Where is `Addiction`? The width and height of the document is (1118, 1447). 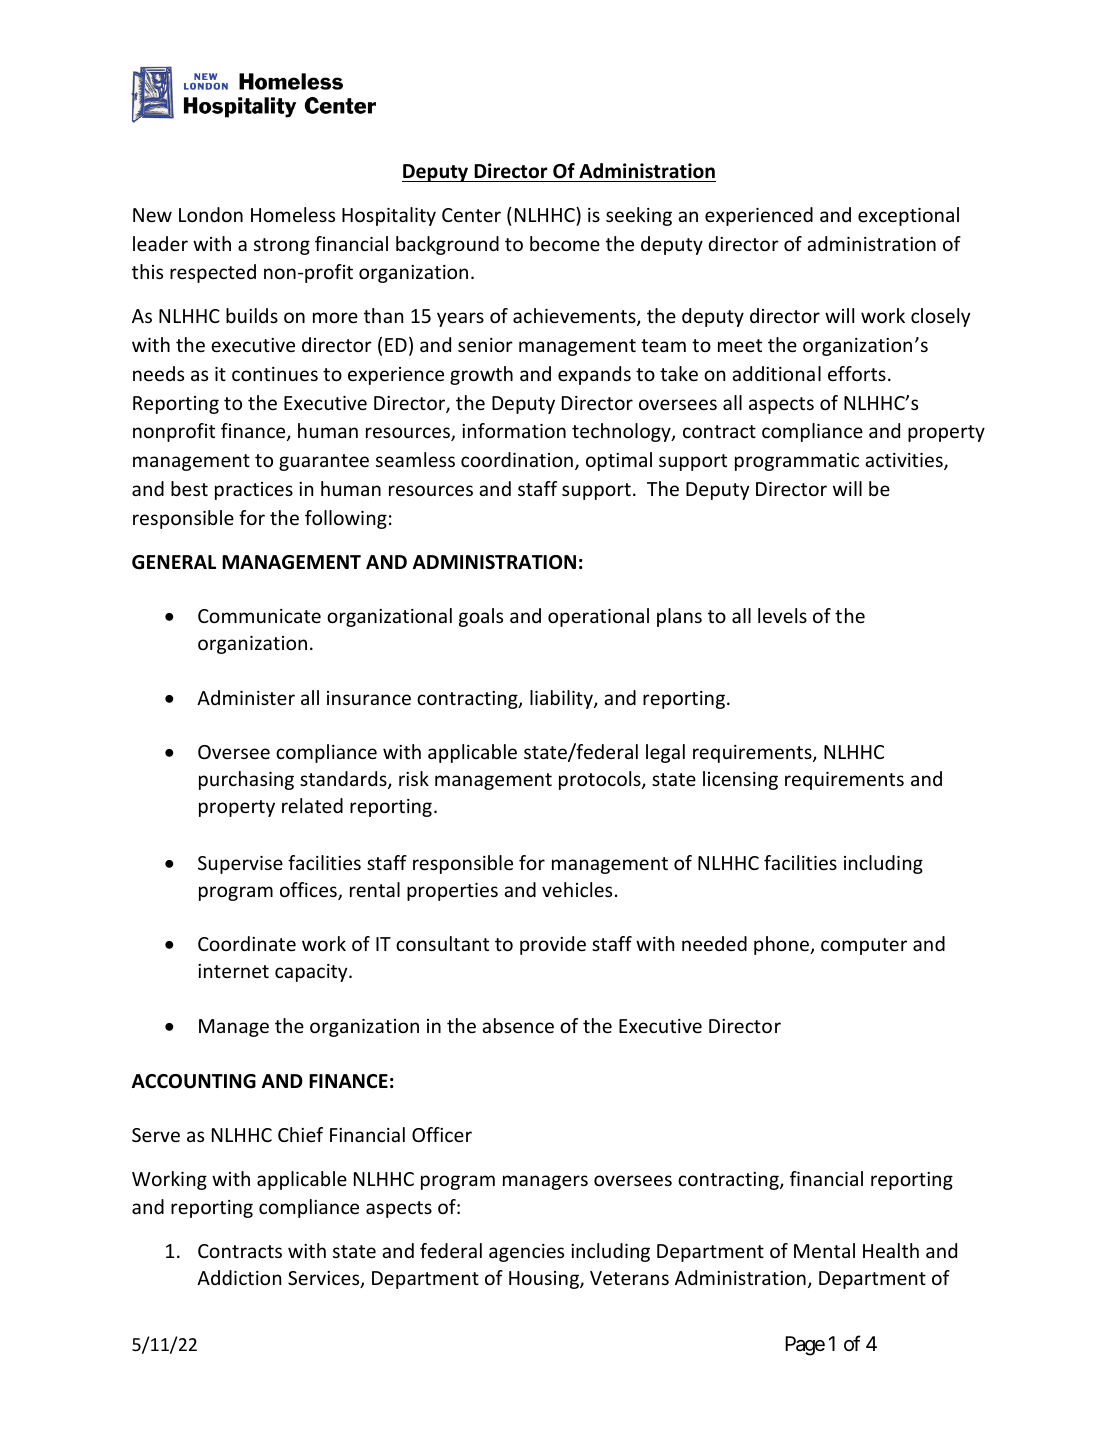
Addiction is located at coordinates (239, 1277).
